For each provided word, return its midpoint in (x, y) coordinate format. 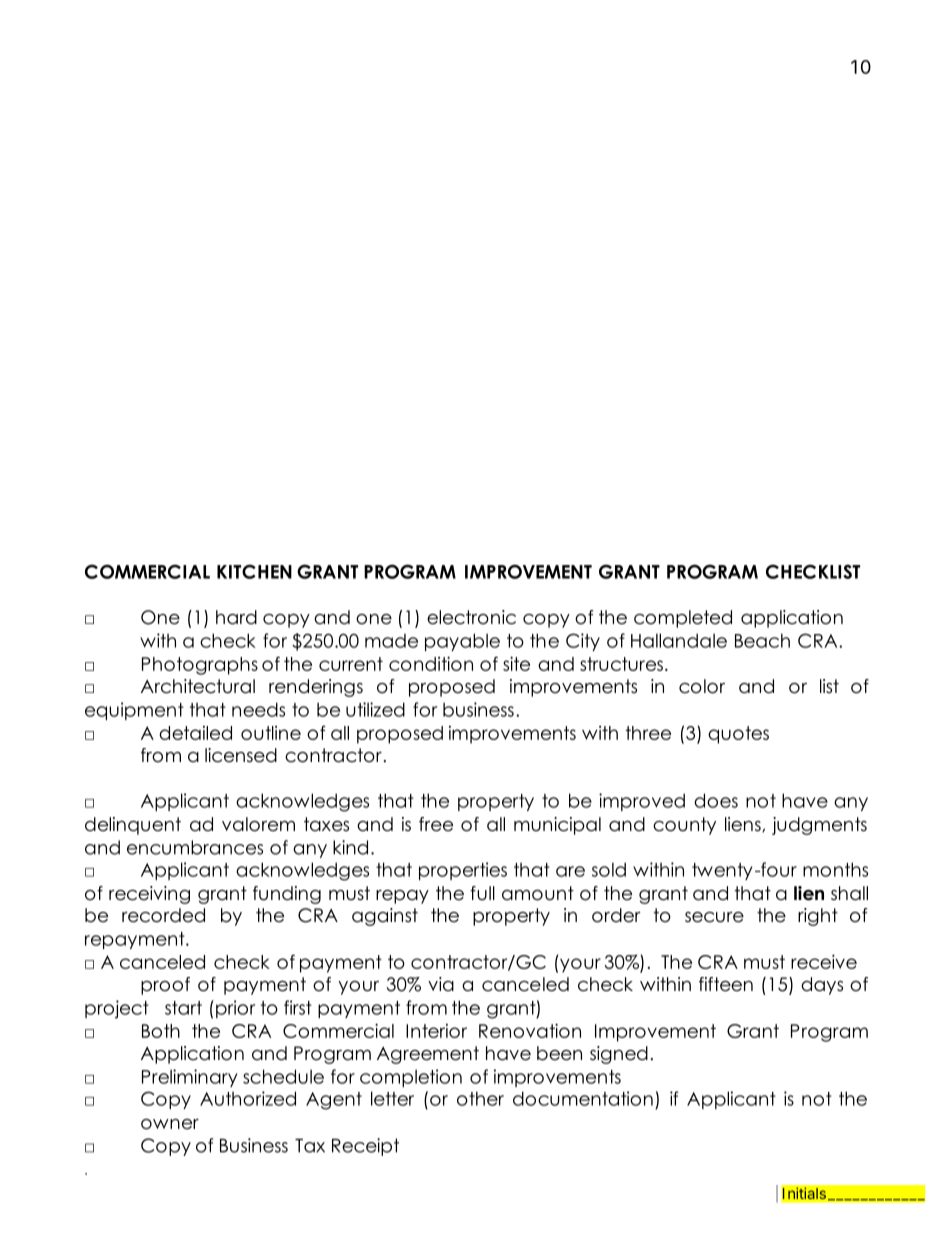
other (480, 1098)
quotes (738, 735)
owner (170, 1124)
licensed (241, 755)
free (436, 824)
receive (824, 961)
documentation (583, 1098)
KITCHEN (254, 571)
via (441, 984)
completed (683, 619)
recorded (163, 915)
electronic (471, 617)
